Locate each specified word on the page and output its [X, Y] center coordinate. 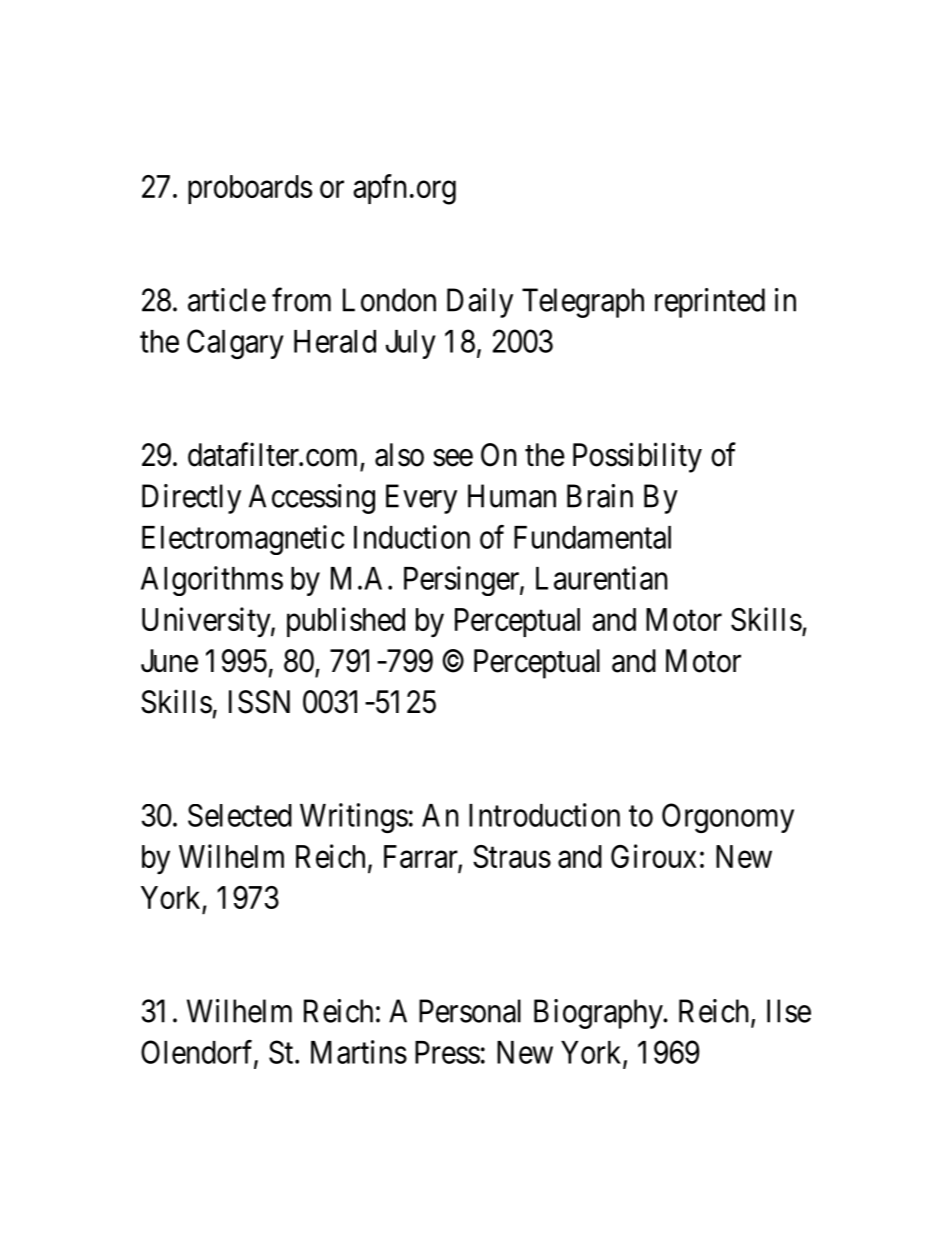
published [346, 622]
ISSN [259, 702]
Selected [240, 815]
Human [512, 496]
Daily [480, 303]
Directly [191, 499]
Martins [359, 1052]
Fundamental [592, 537]
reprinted [710, 303]
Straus [512, 856]
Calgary [235, 344]
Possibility [637, 457]
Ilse [789, 1011]
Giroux [653, 856]
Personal [470, 1011]
